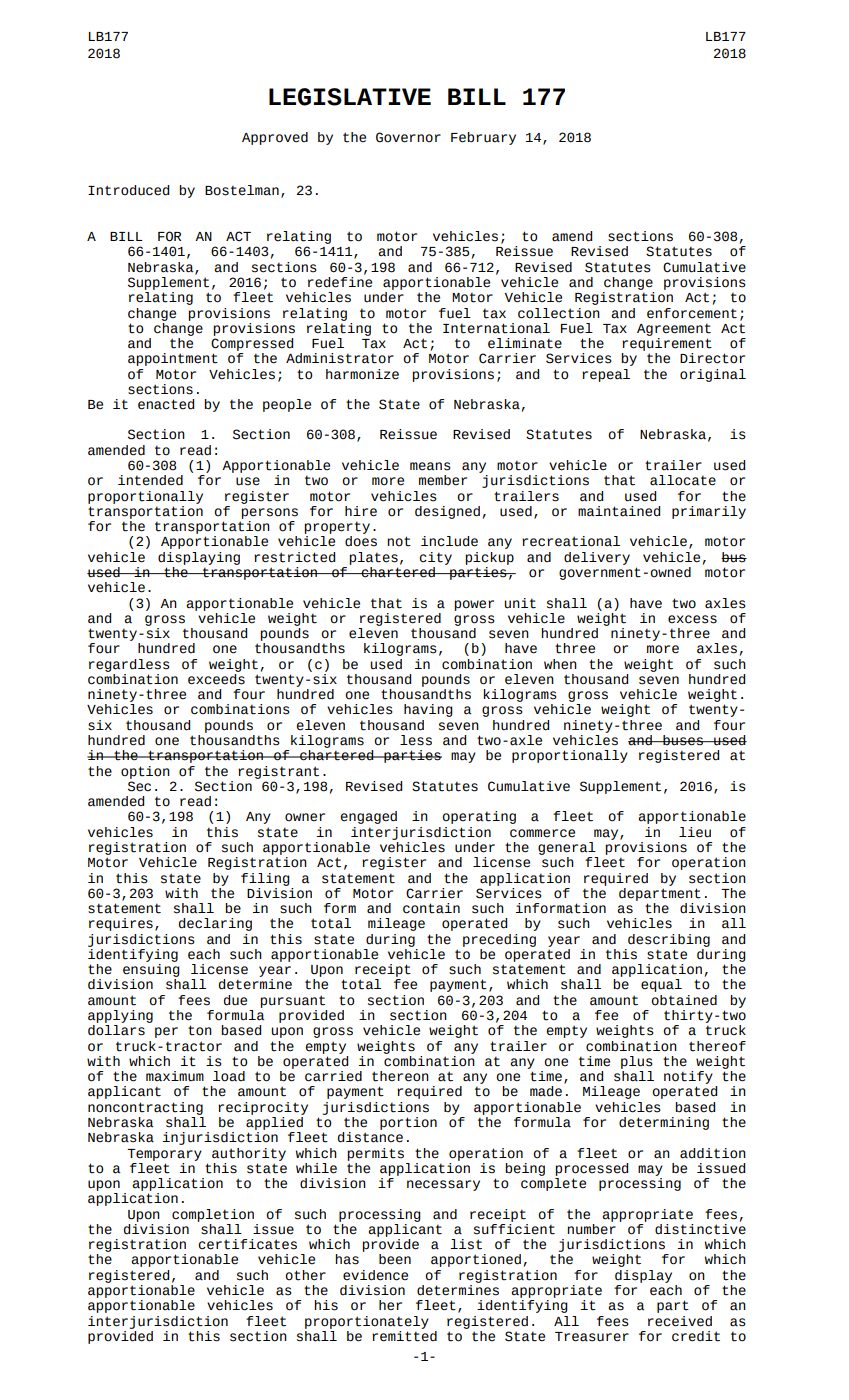 Image resolution: width=849 pixels, height=1400 pixels. I want to click on Governor, so click(408, 137).
